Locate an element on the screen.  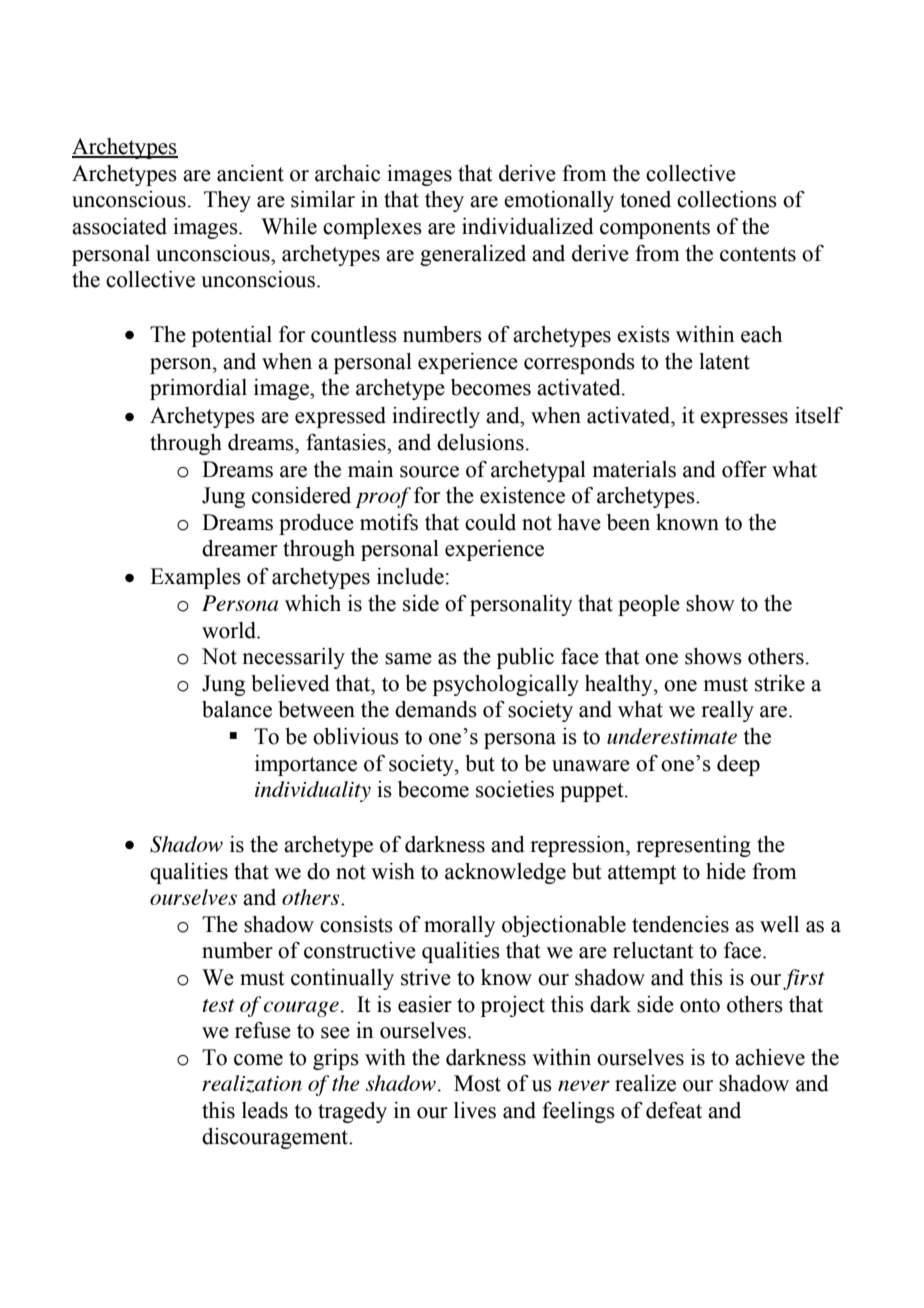
ancient is located at coordinates (250, 173).
